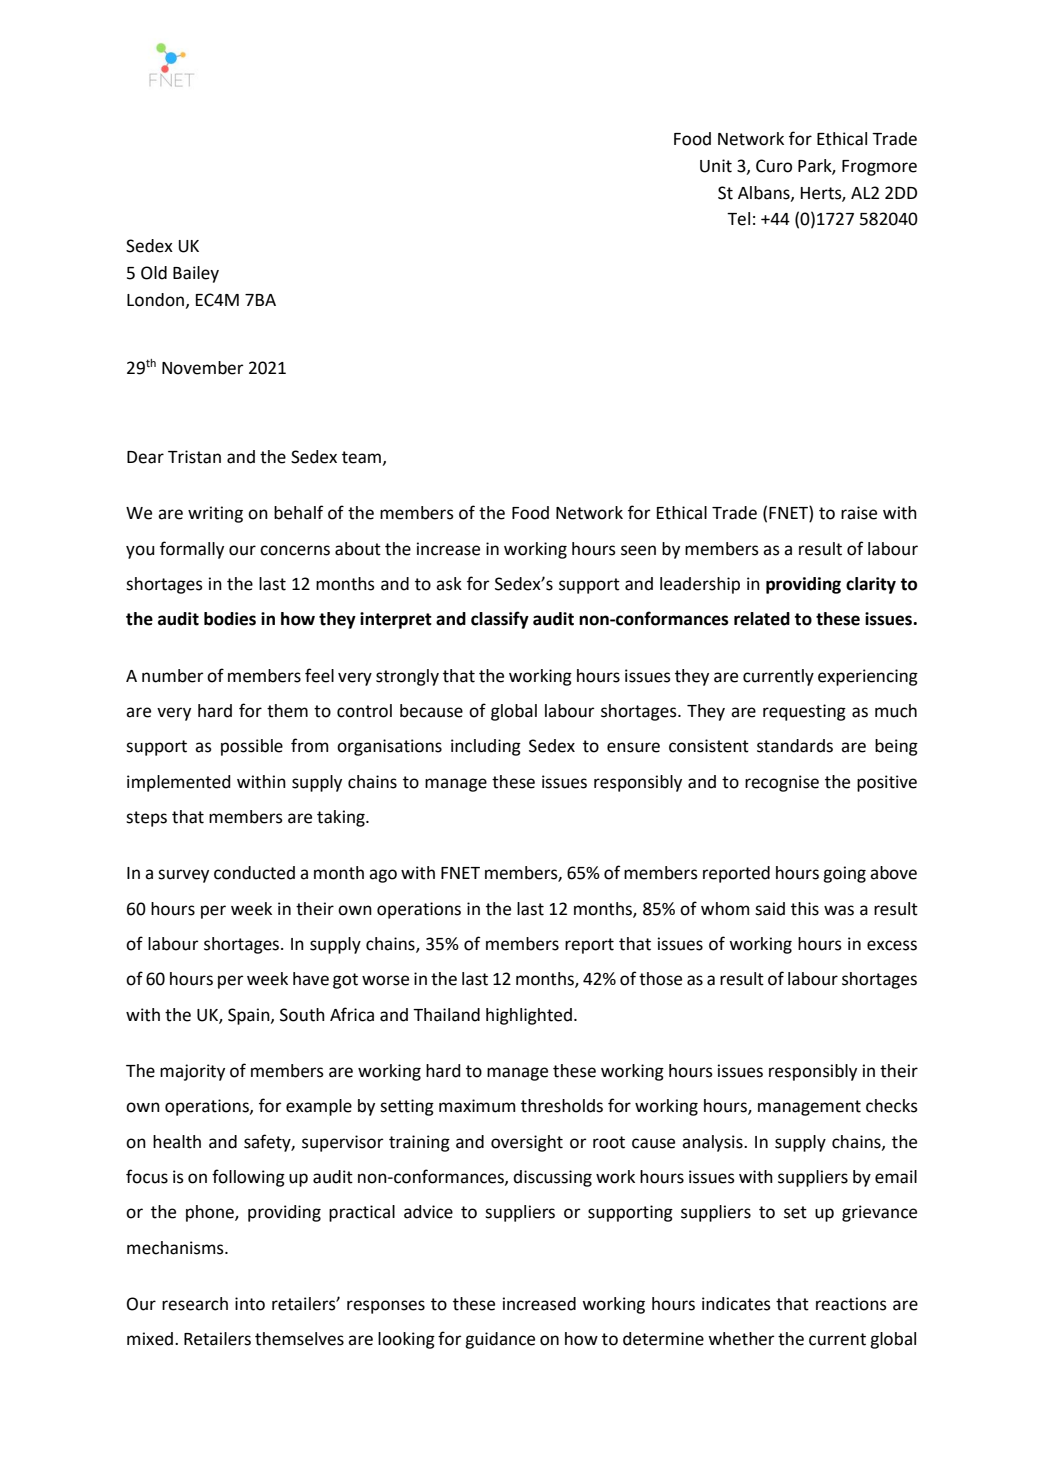  Describe the element at coordinates (250, 1304) in the page. I see `into` at that location.
